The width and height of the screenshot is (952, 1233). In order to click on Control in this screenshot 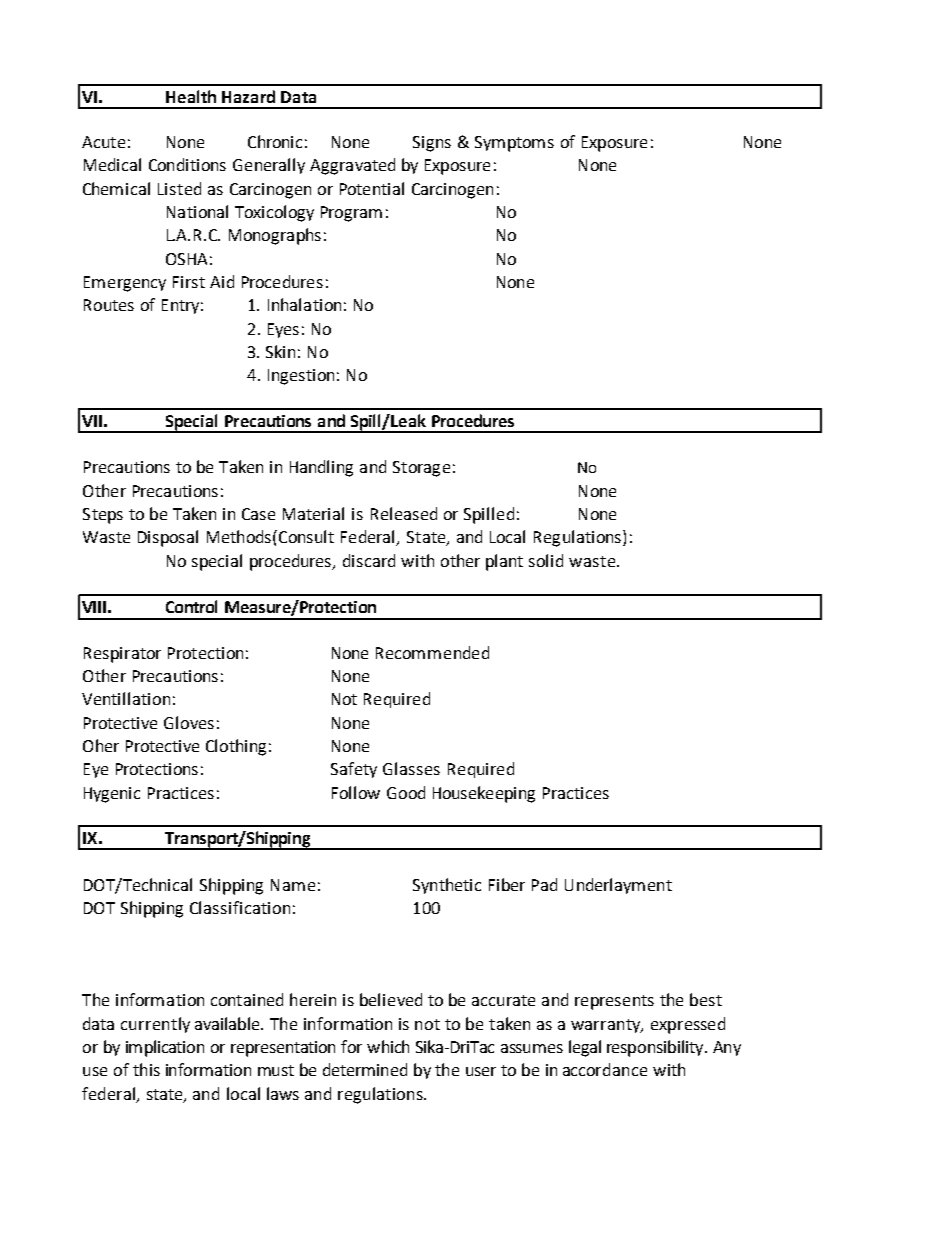, I will do `click(191, 606)`.
